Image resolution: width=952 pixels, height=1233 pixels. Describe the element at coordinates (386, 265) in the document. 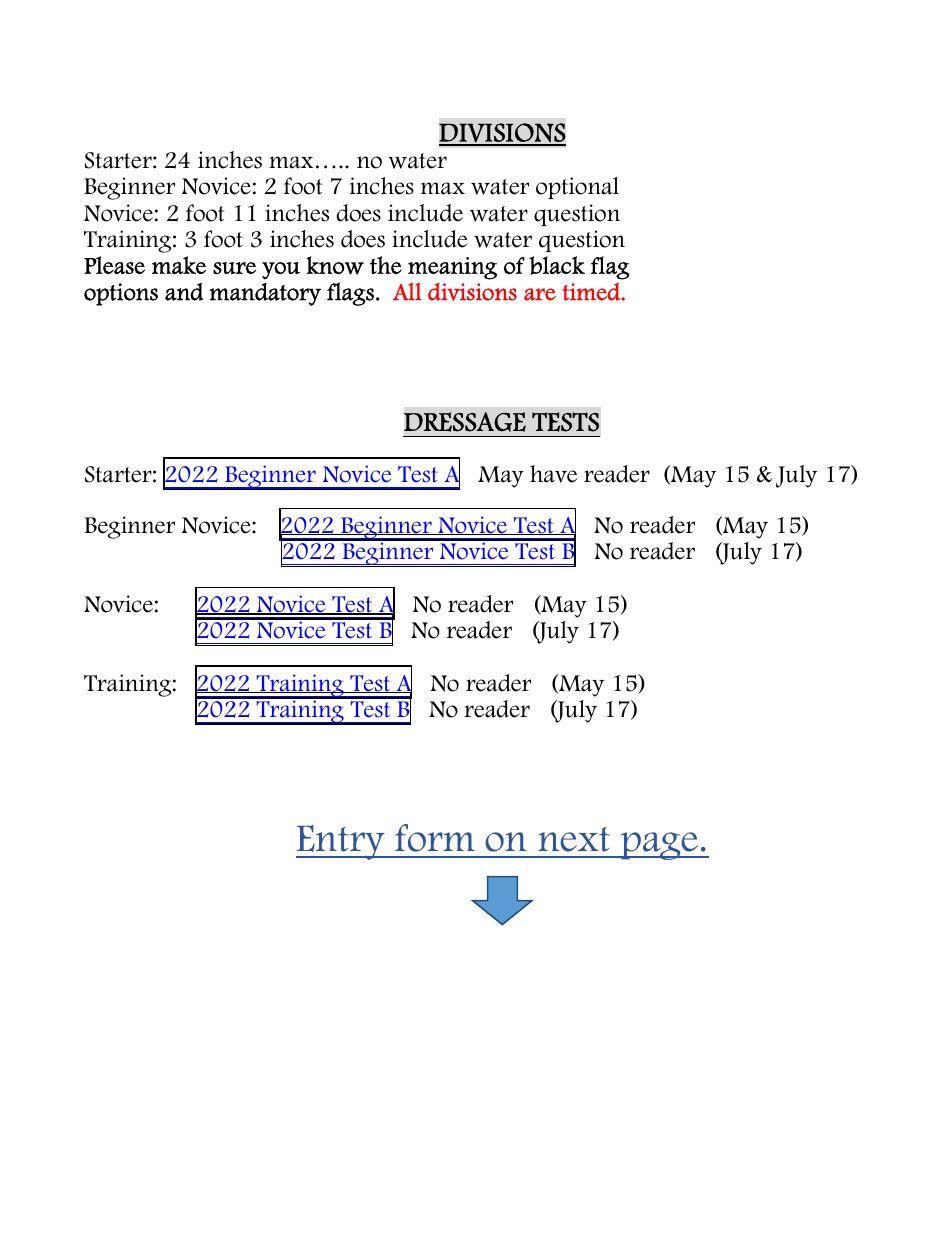

I see `the` at that location.
